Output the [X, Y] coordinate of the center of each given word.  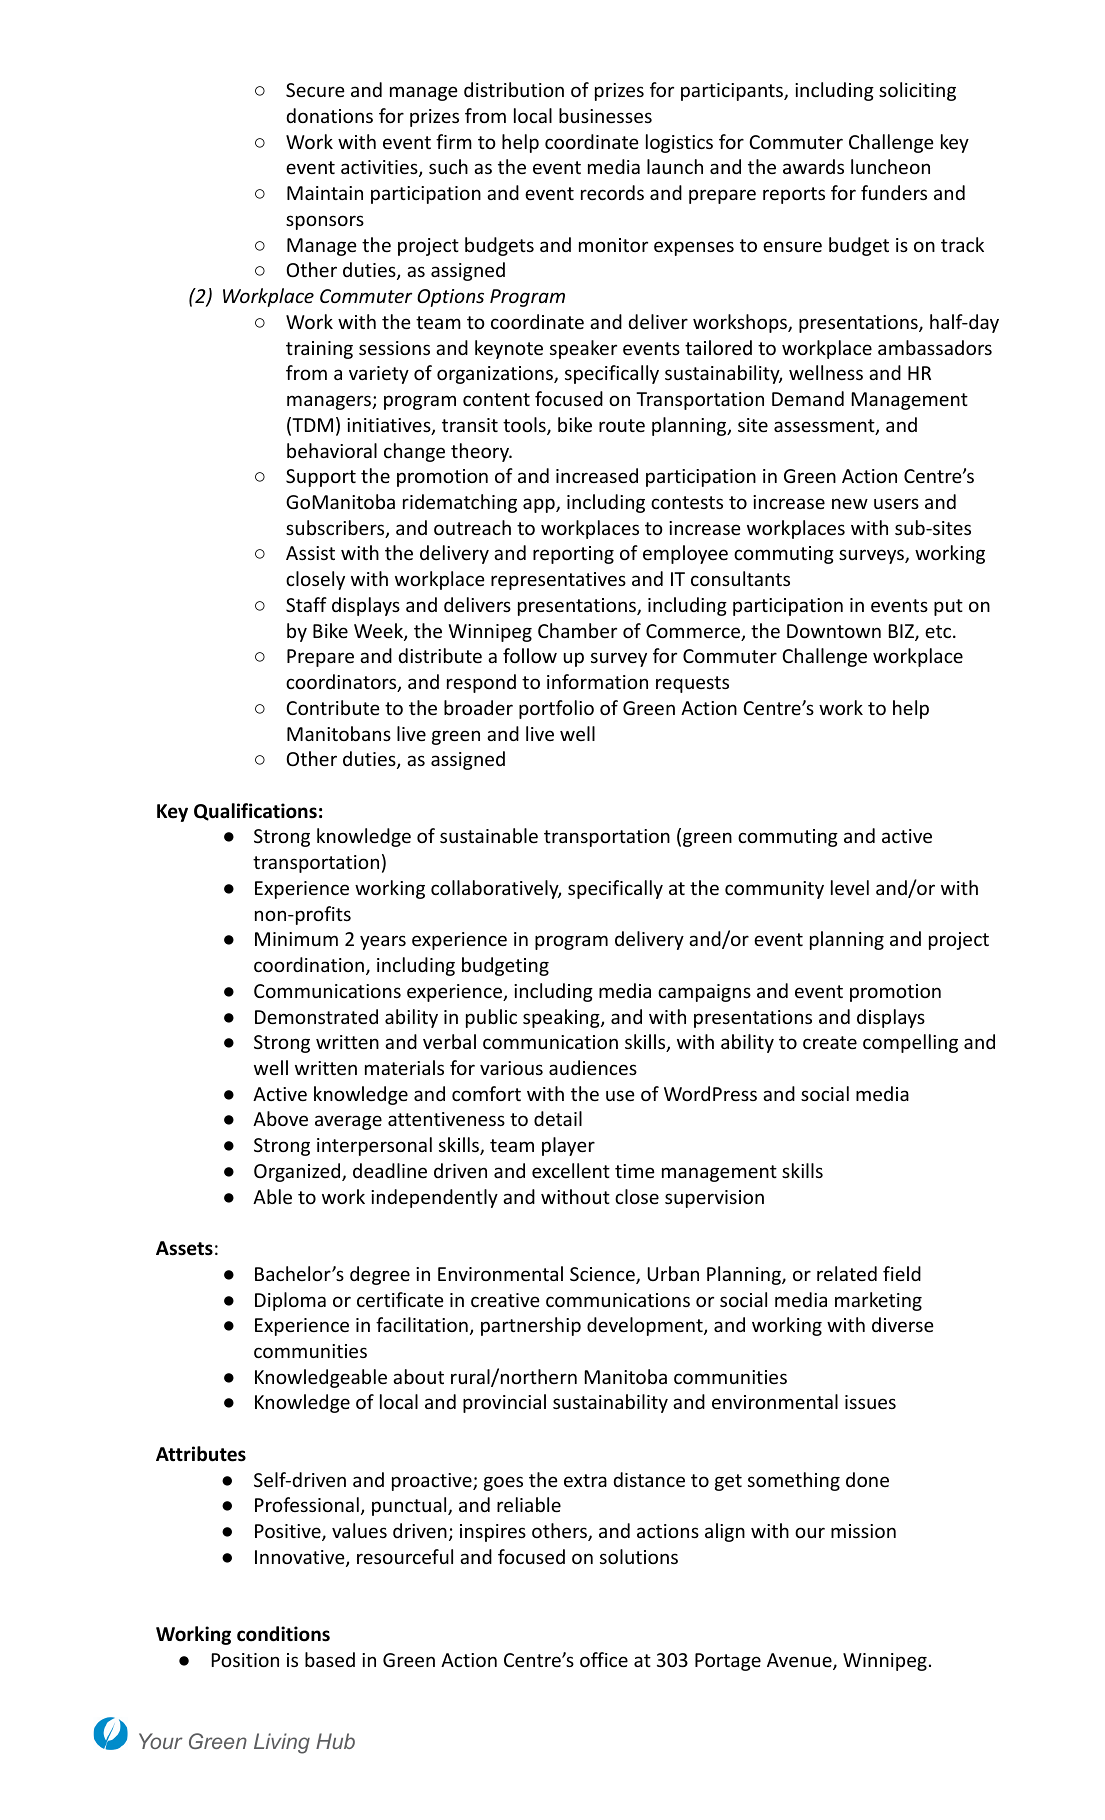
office [604, 1659]
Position [245, 1660]
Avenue [800, 1661]
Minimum [296, 939]
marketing [878, 1301]
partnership [531, 1326]
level [850, 887]
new [850, 503]
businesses [605, 115]
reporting [573, 555]
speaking [562, 1018]
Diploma [290, 1301]
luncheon [890, 166]
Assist [310, 553]
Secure [315, 90]
